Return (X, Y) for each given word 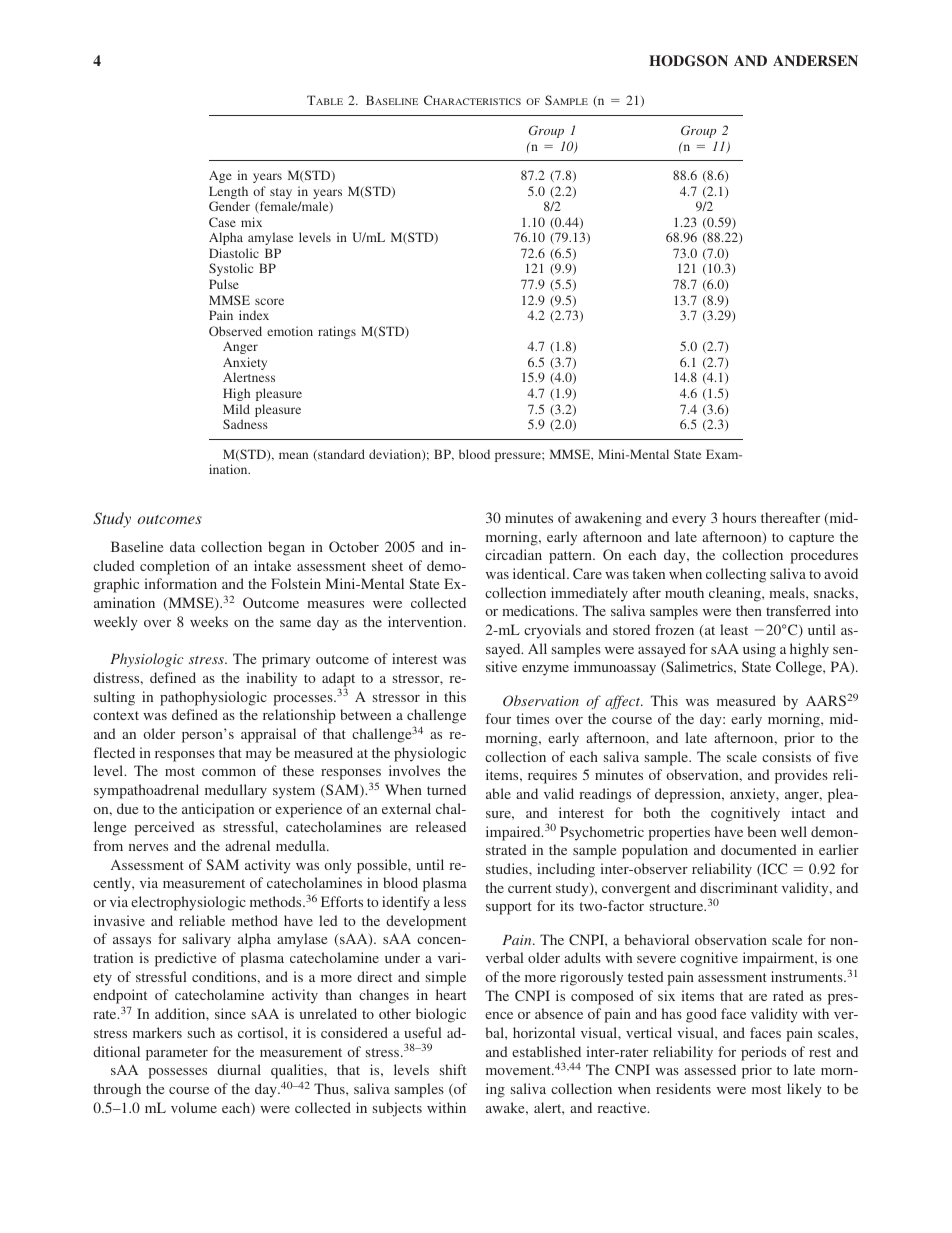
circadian (513, 554)
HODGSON (688, 61)
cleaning (736, 594)
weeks (209, 621)
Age (220, 177)
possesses (177, 1073)
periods (763, 1053)
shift (453, 1069)
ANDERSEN (815, 61)
